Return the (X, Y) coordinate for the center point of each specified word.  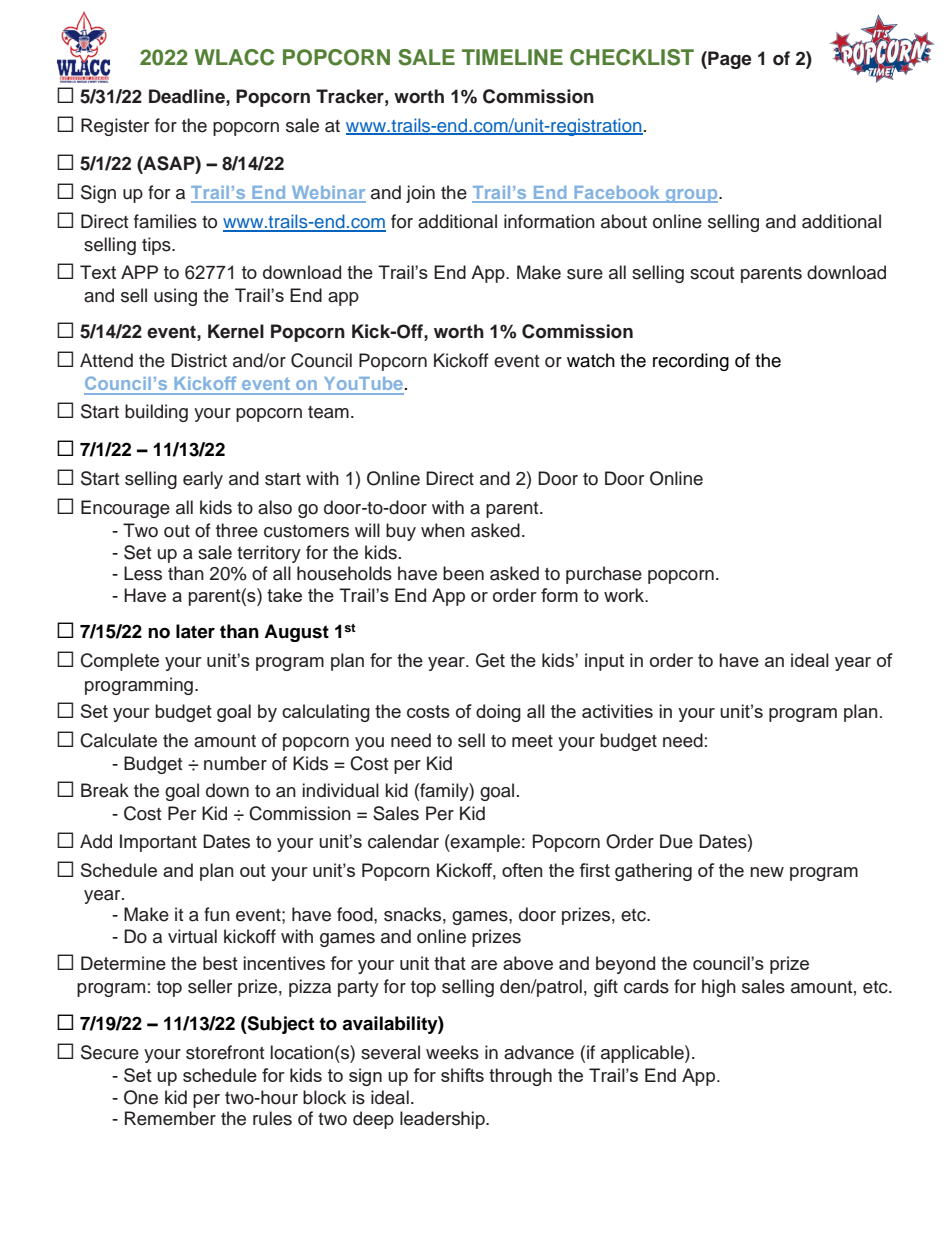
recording (691, 362)
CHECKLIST (632, 57)
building (156, 413)
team (328, 412)
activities (617, 711)
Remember (170, 1118)
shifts (462, 1075)
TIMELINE (512, 57)
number (235, 763)
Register (115, 127)
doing (498, 713)
